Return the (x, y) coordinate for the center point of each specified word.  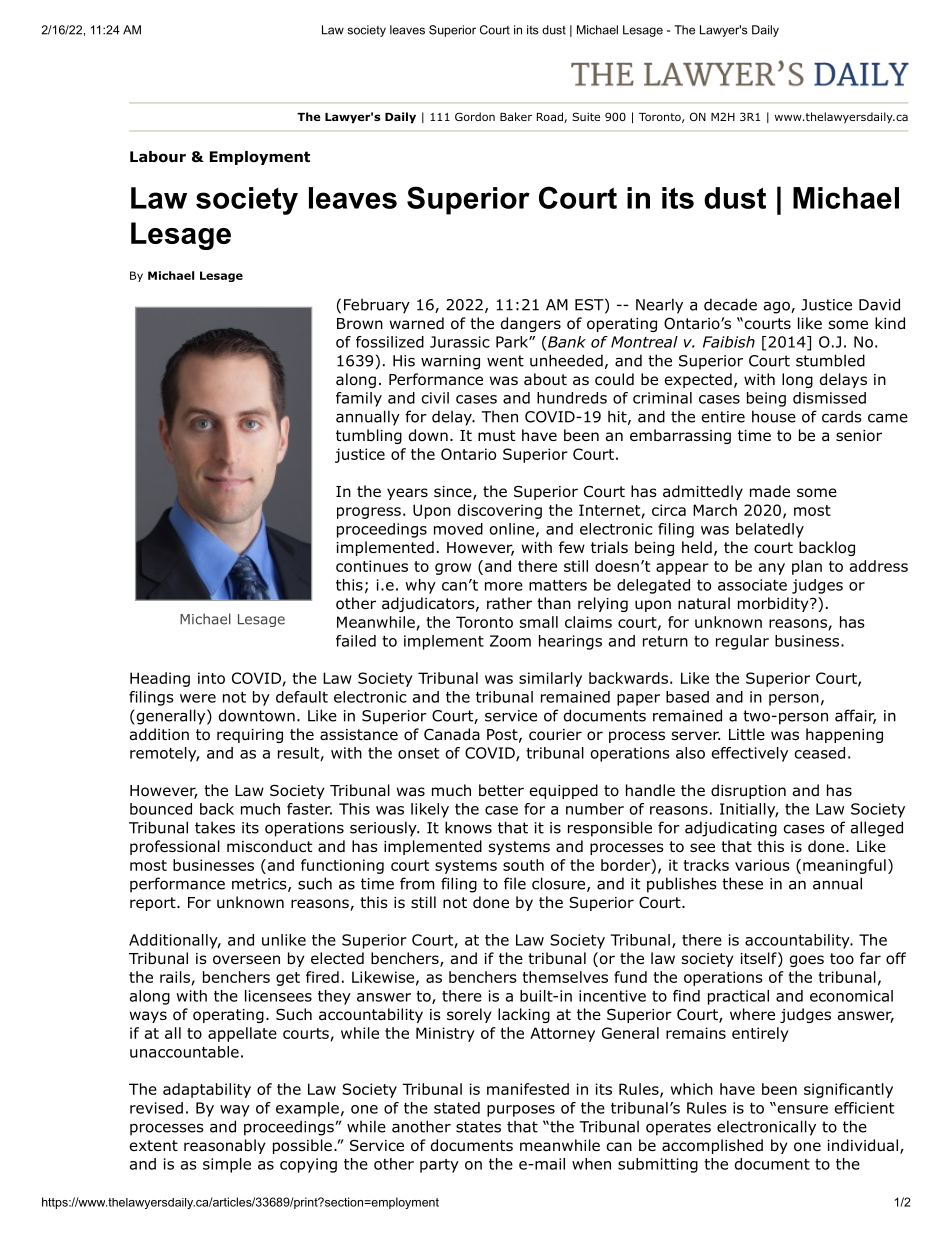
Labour (158, 157)
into (211, 678)
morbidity (774, 604)
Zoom (510, 641)
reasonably (225, 1146)
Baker (516, 116)
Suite (586, 116)
